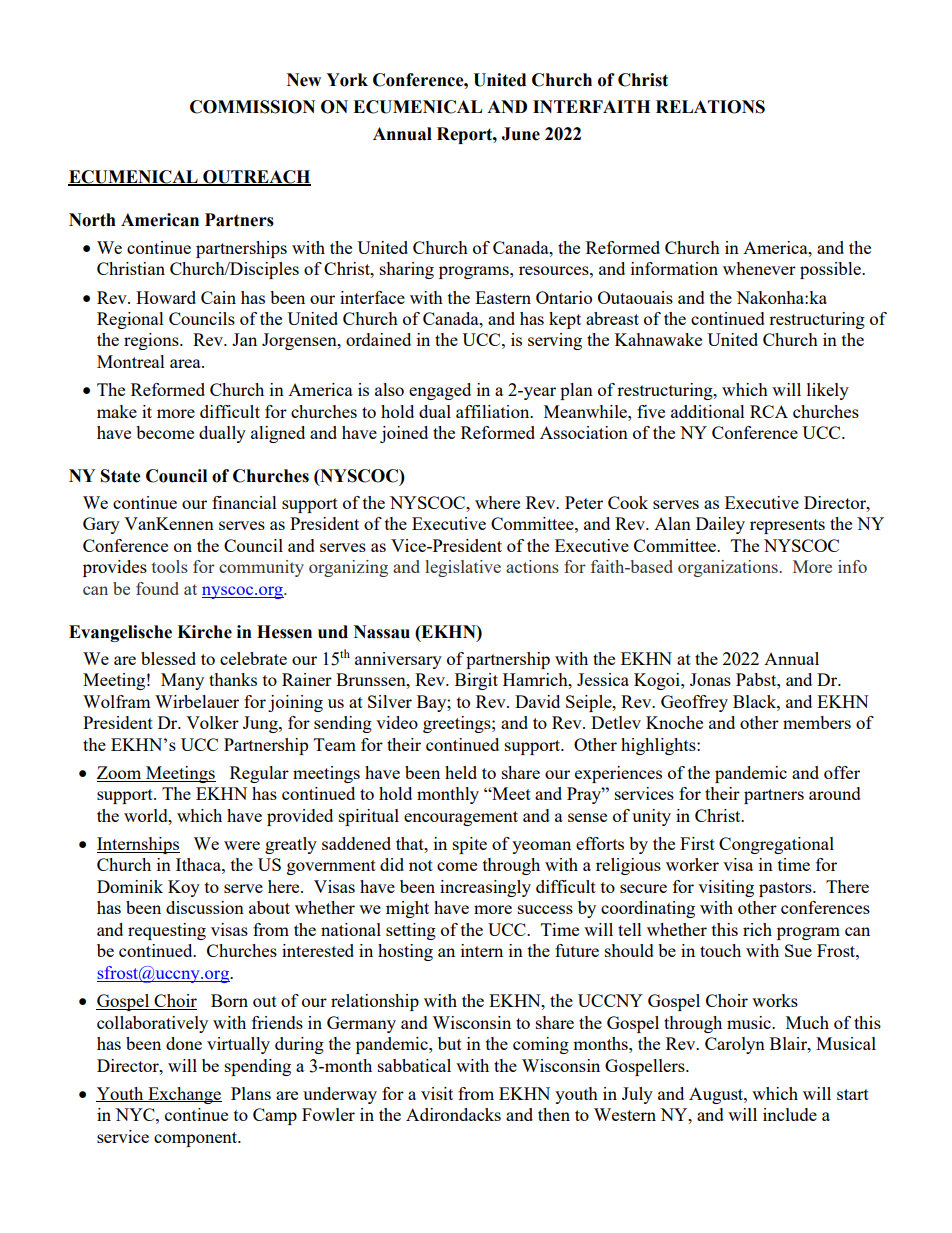  Describe the element at coordinates (503, 297) in the screenshot. I see `Eastern` at that location.
